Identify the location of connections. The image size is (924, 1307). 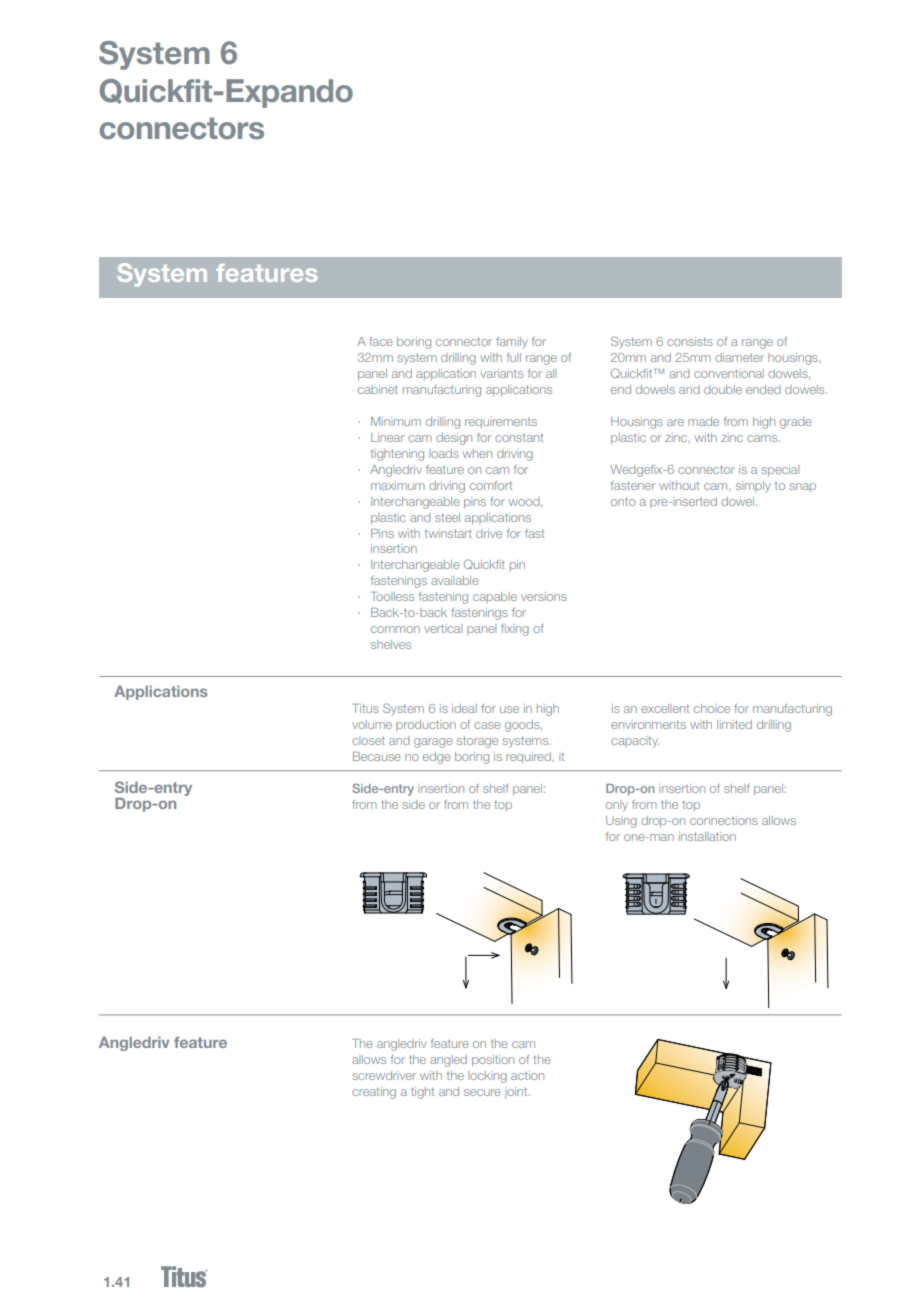
(724, 820).
